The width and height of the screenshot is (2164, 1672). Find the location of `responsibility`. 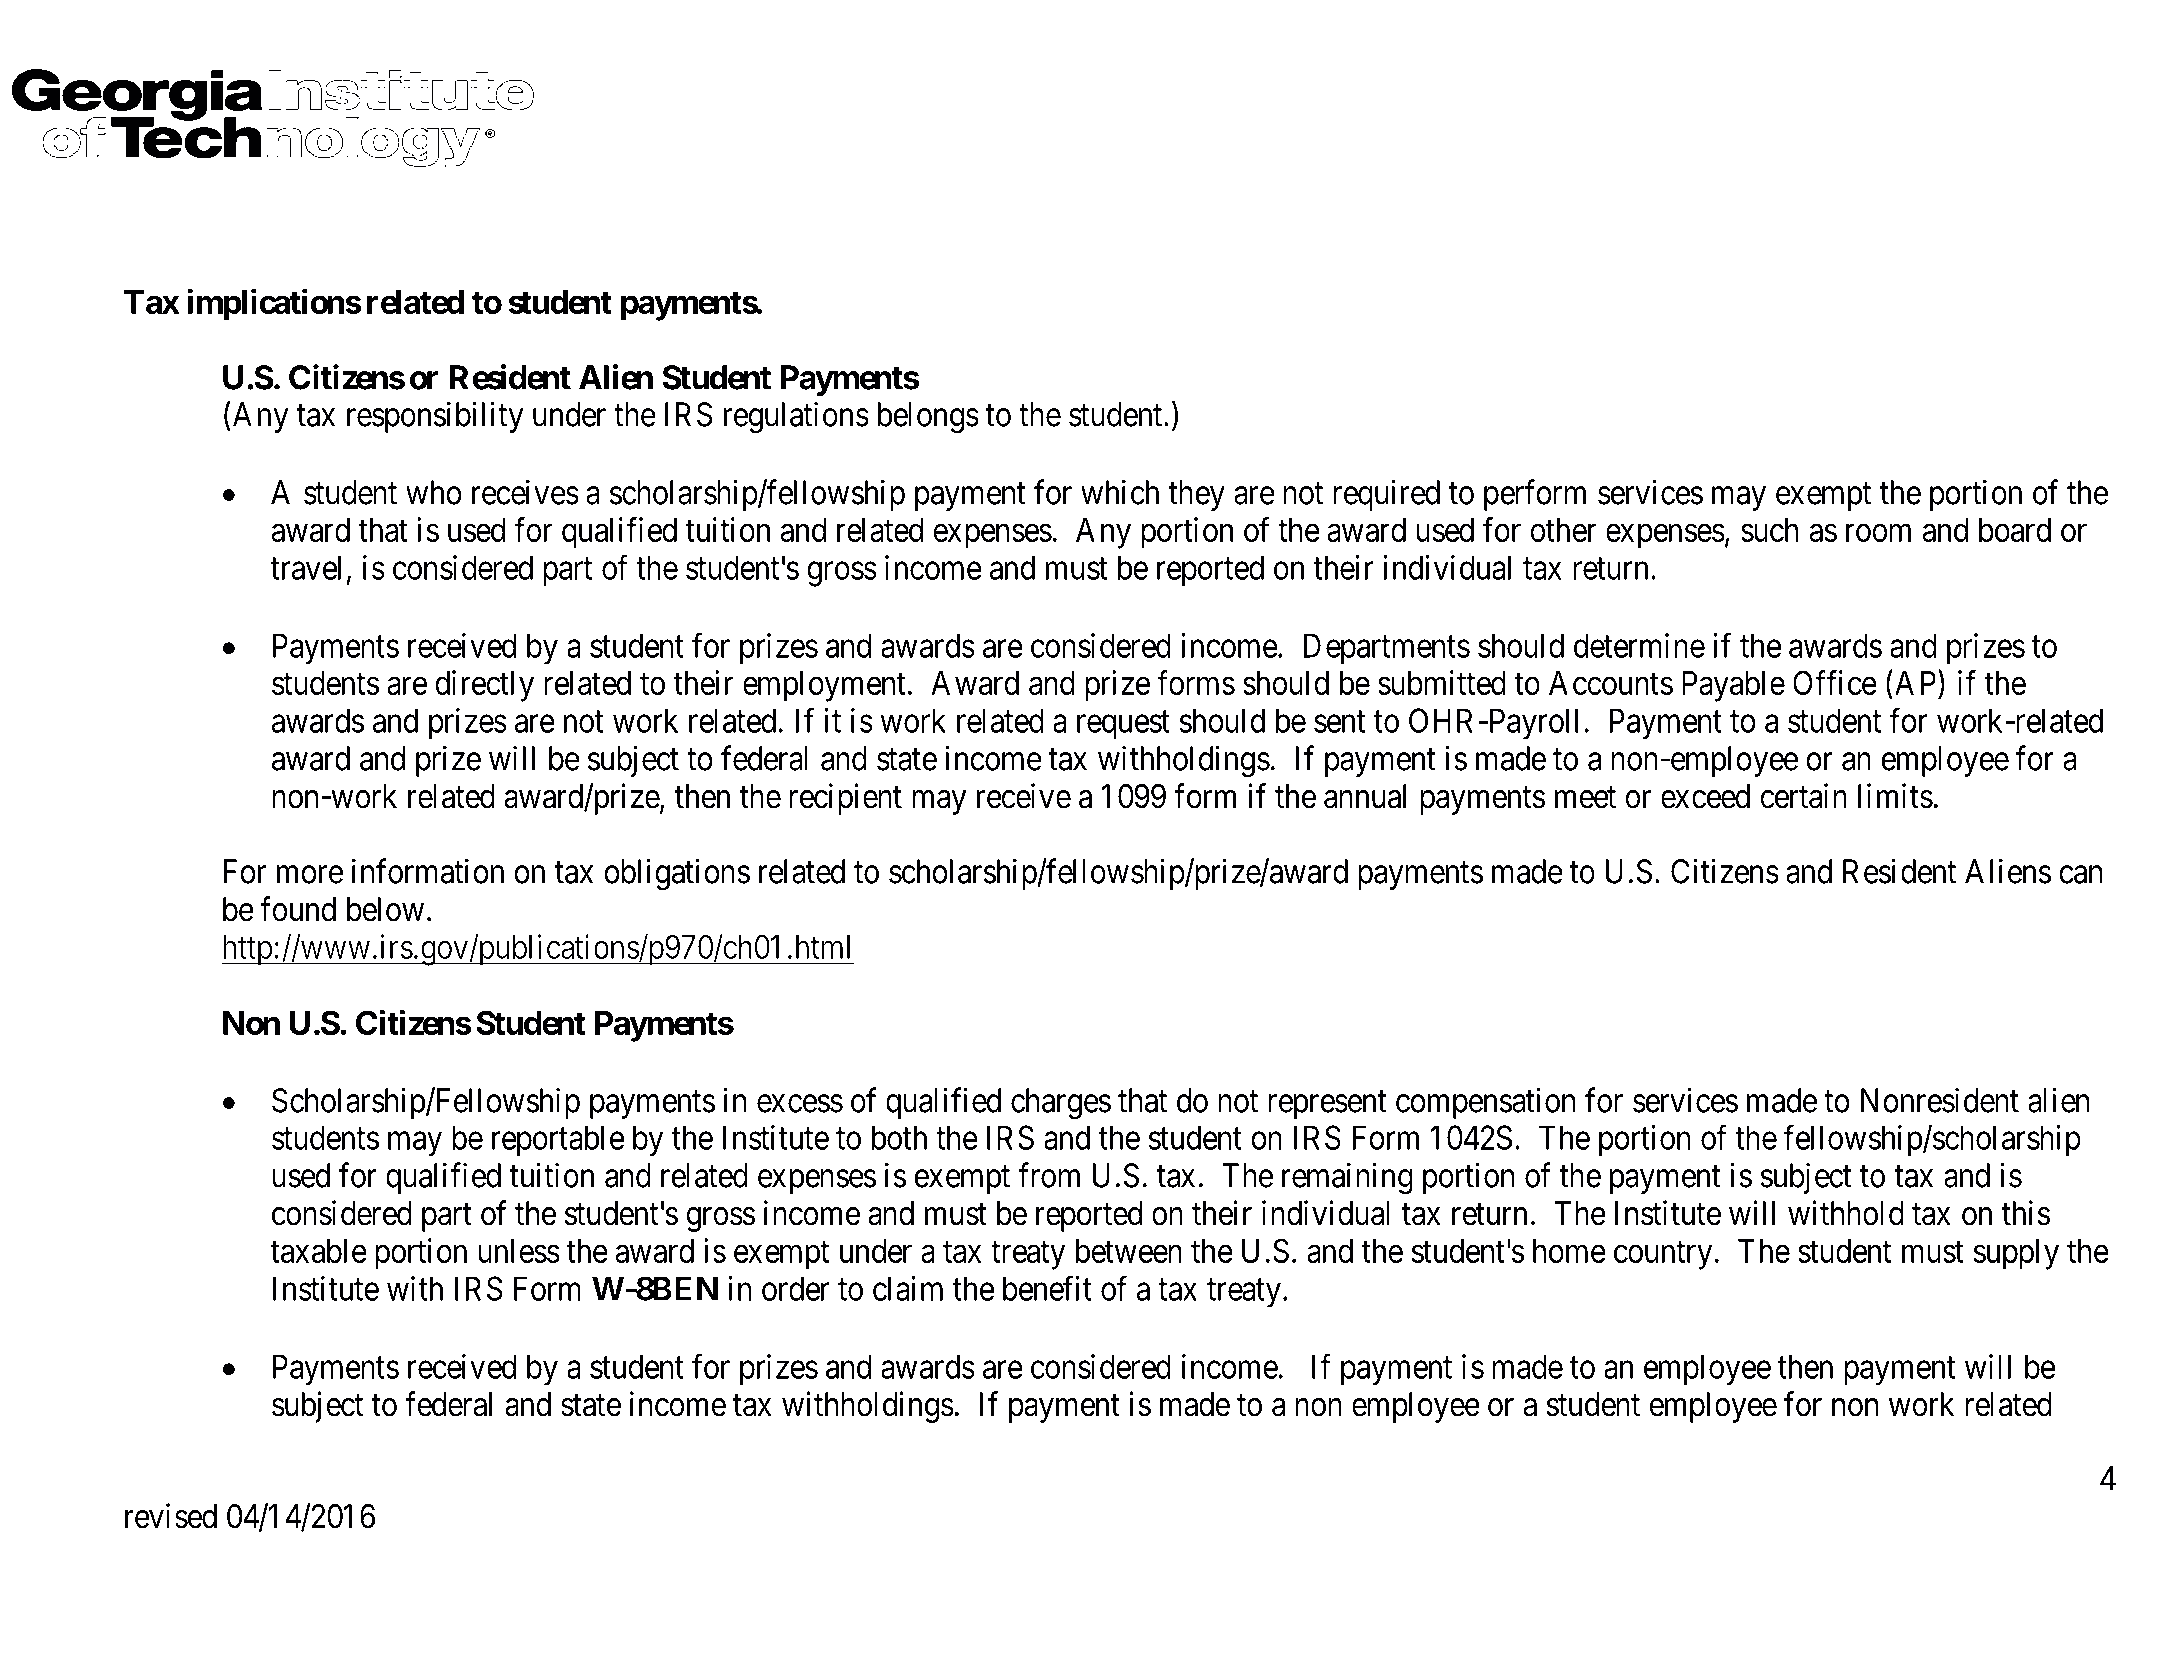

responsibility is located at coordinates (435, 417).
